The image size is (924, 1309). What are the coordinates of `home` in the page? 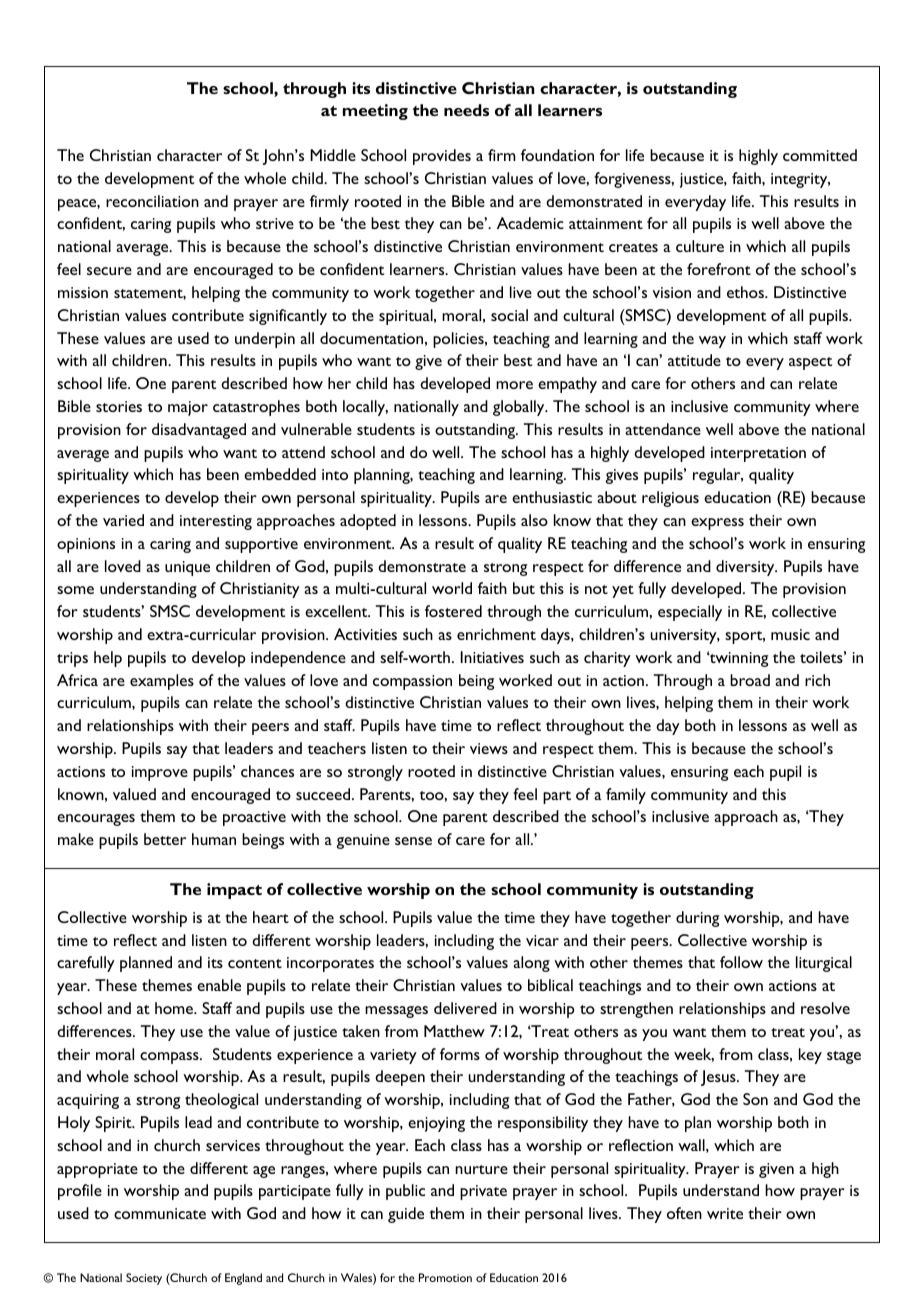 It's located at (175, 1008).
